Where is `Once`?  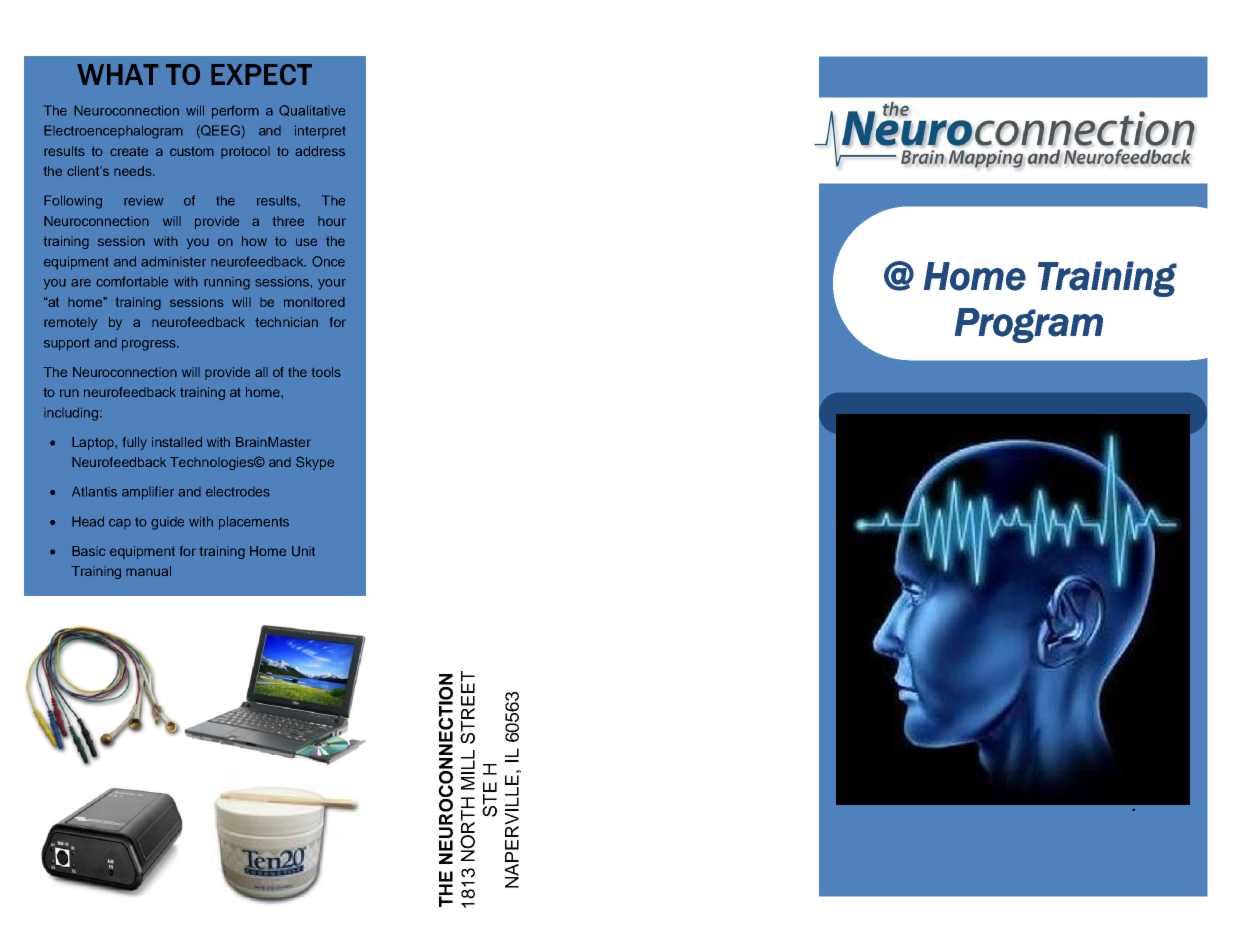 Once is located at coordinates (328, 261).
